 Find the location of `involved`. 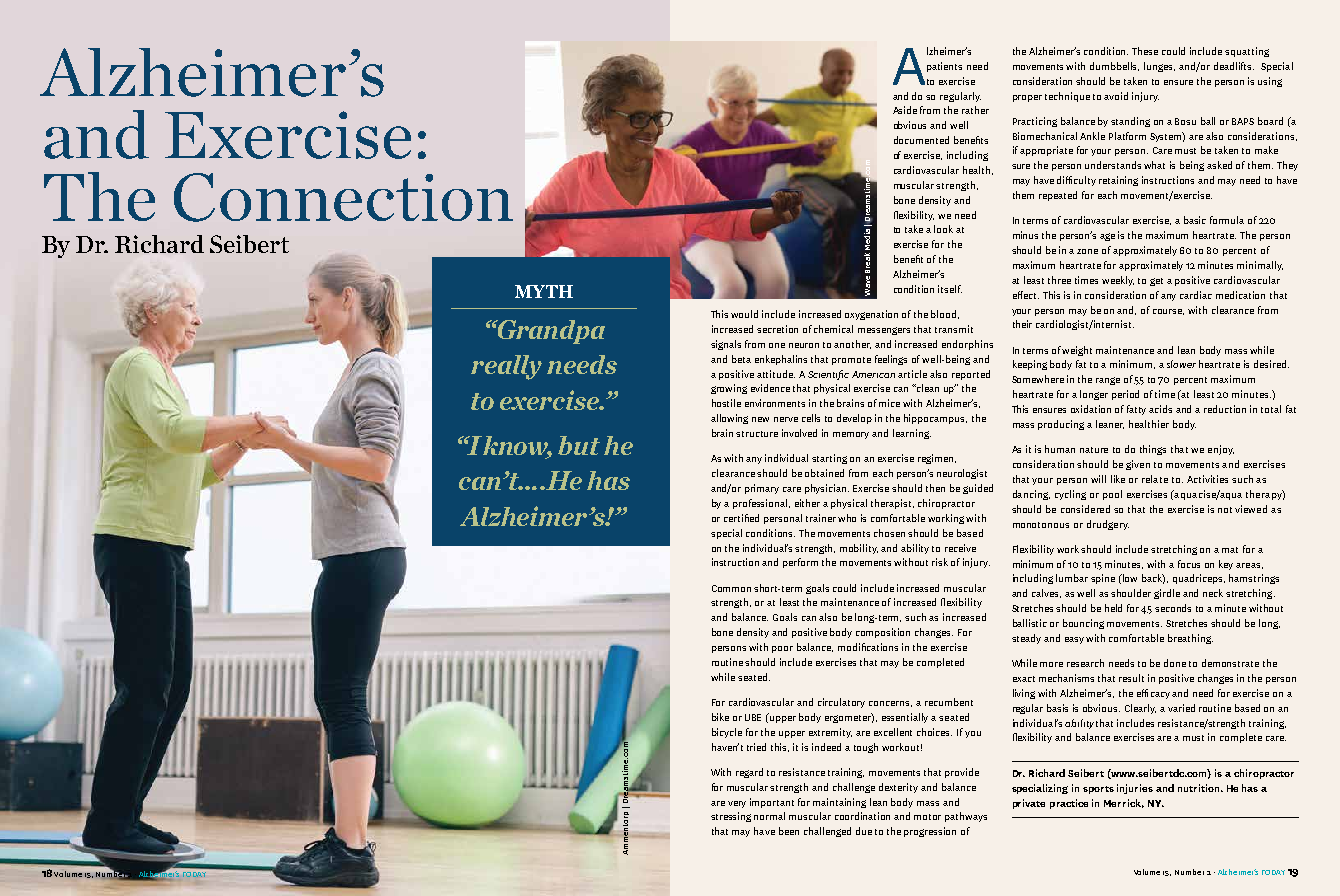

involved is located at coordinates (799, 433).
